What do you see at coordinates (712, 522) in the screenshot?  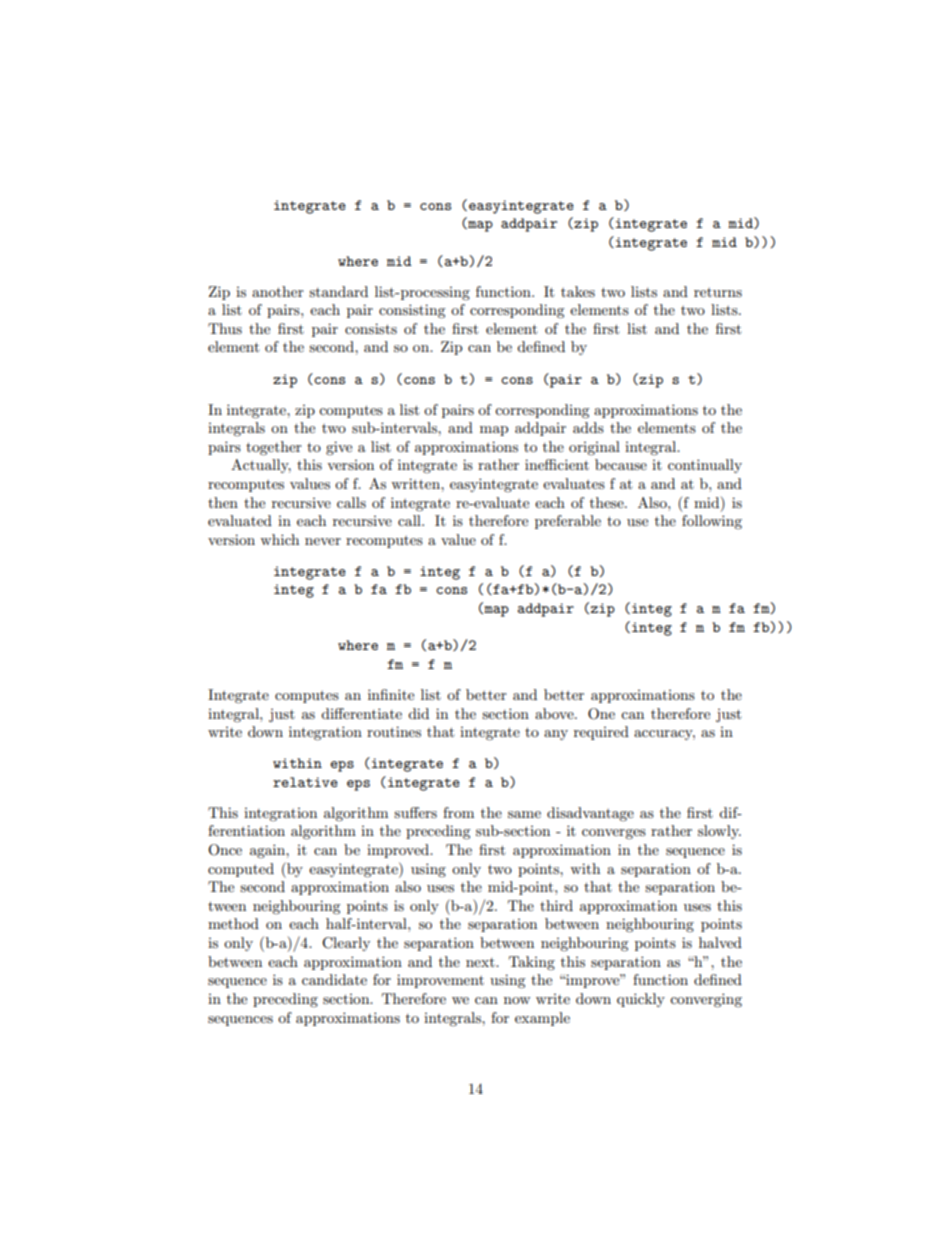 I see `following` at bounding box center [712, 522].
